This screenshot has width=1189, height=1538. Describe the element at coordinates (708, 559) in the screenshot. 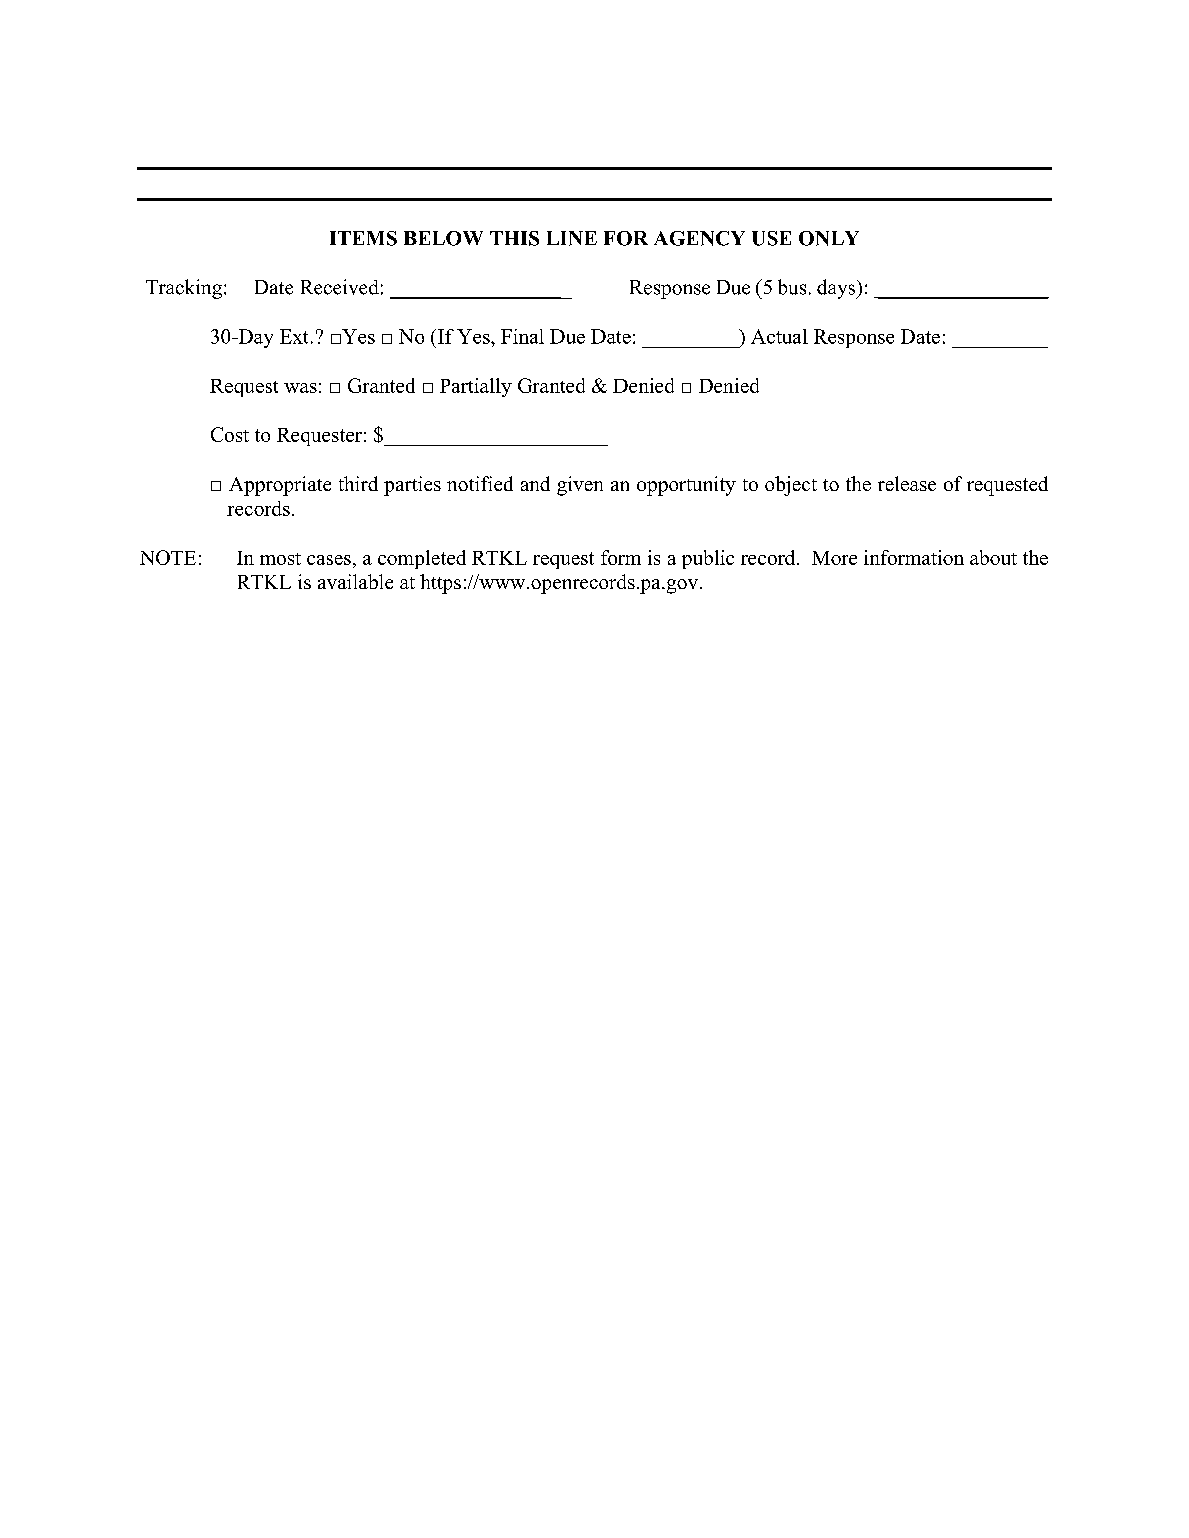

I see `public` at that location.
